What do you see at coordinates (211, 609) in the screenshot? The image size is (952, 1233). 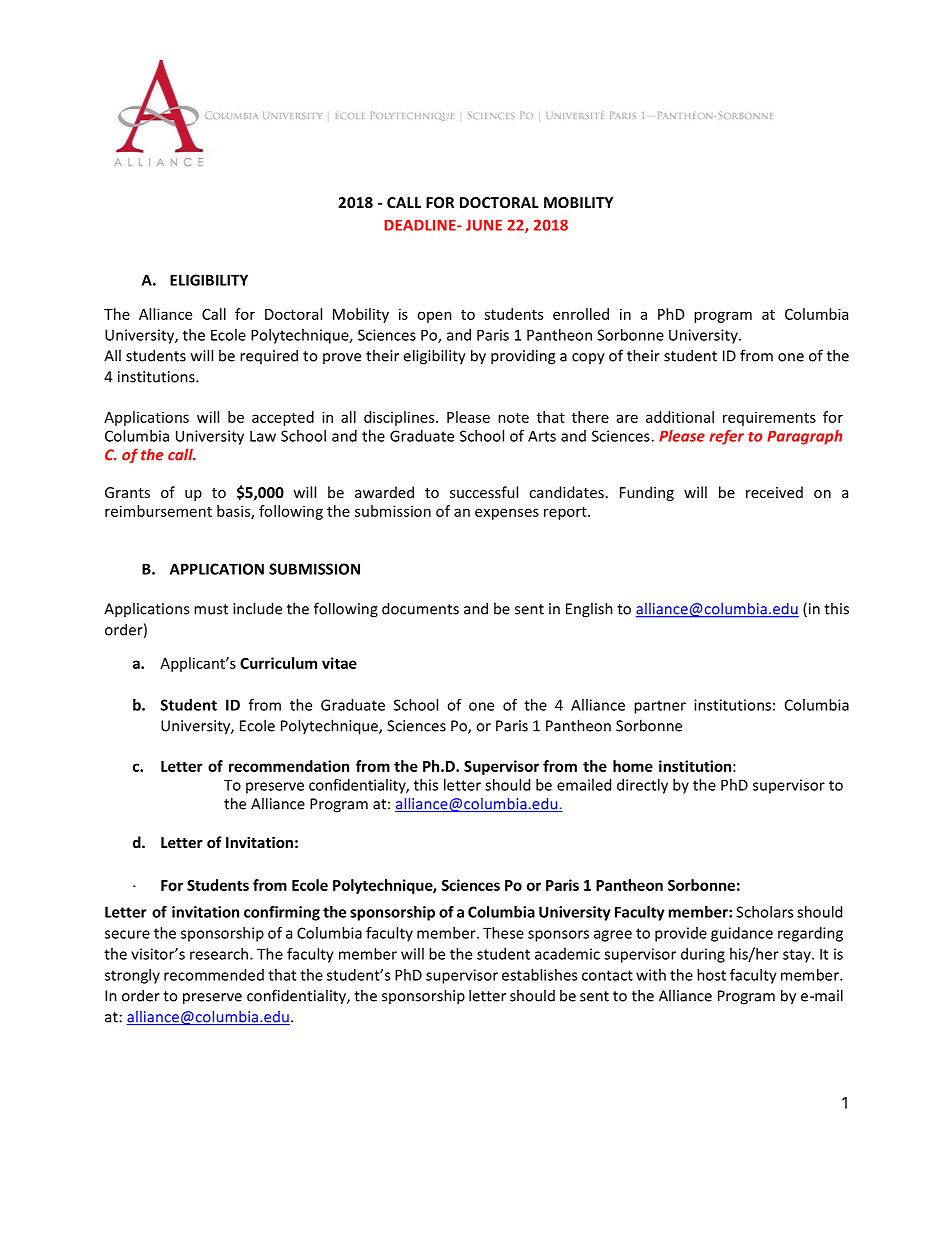 I see `must` at bounding box center [211, 609].
